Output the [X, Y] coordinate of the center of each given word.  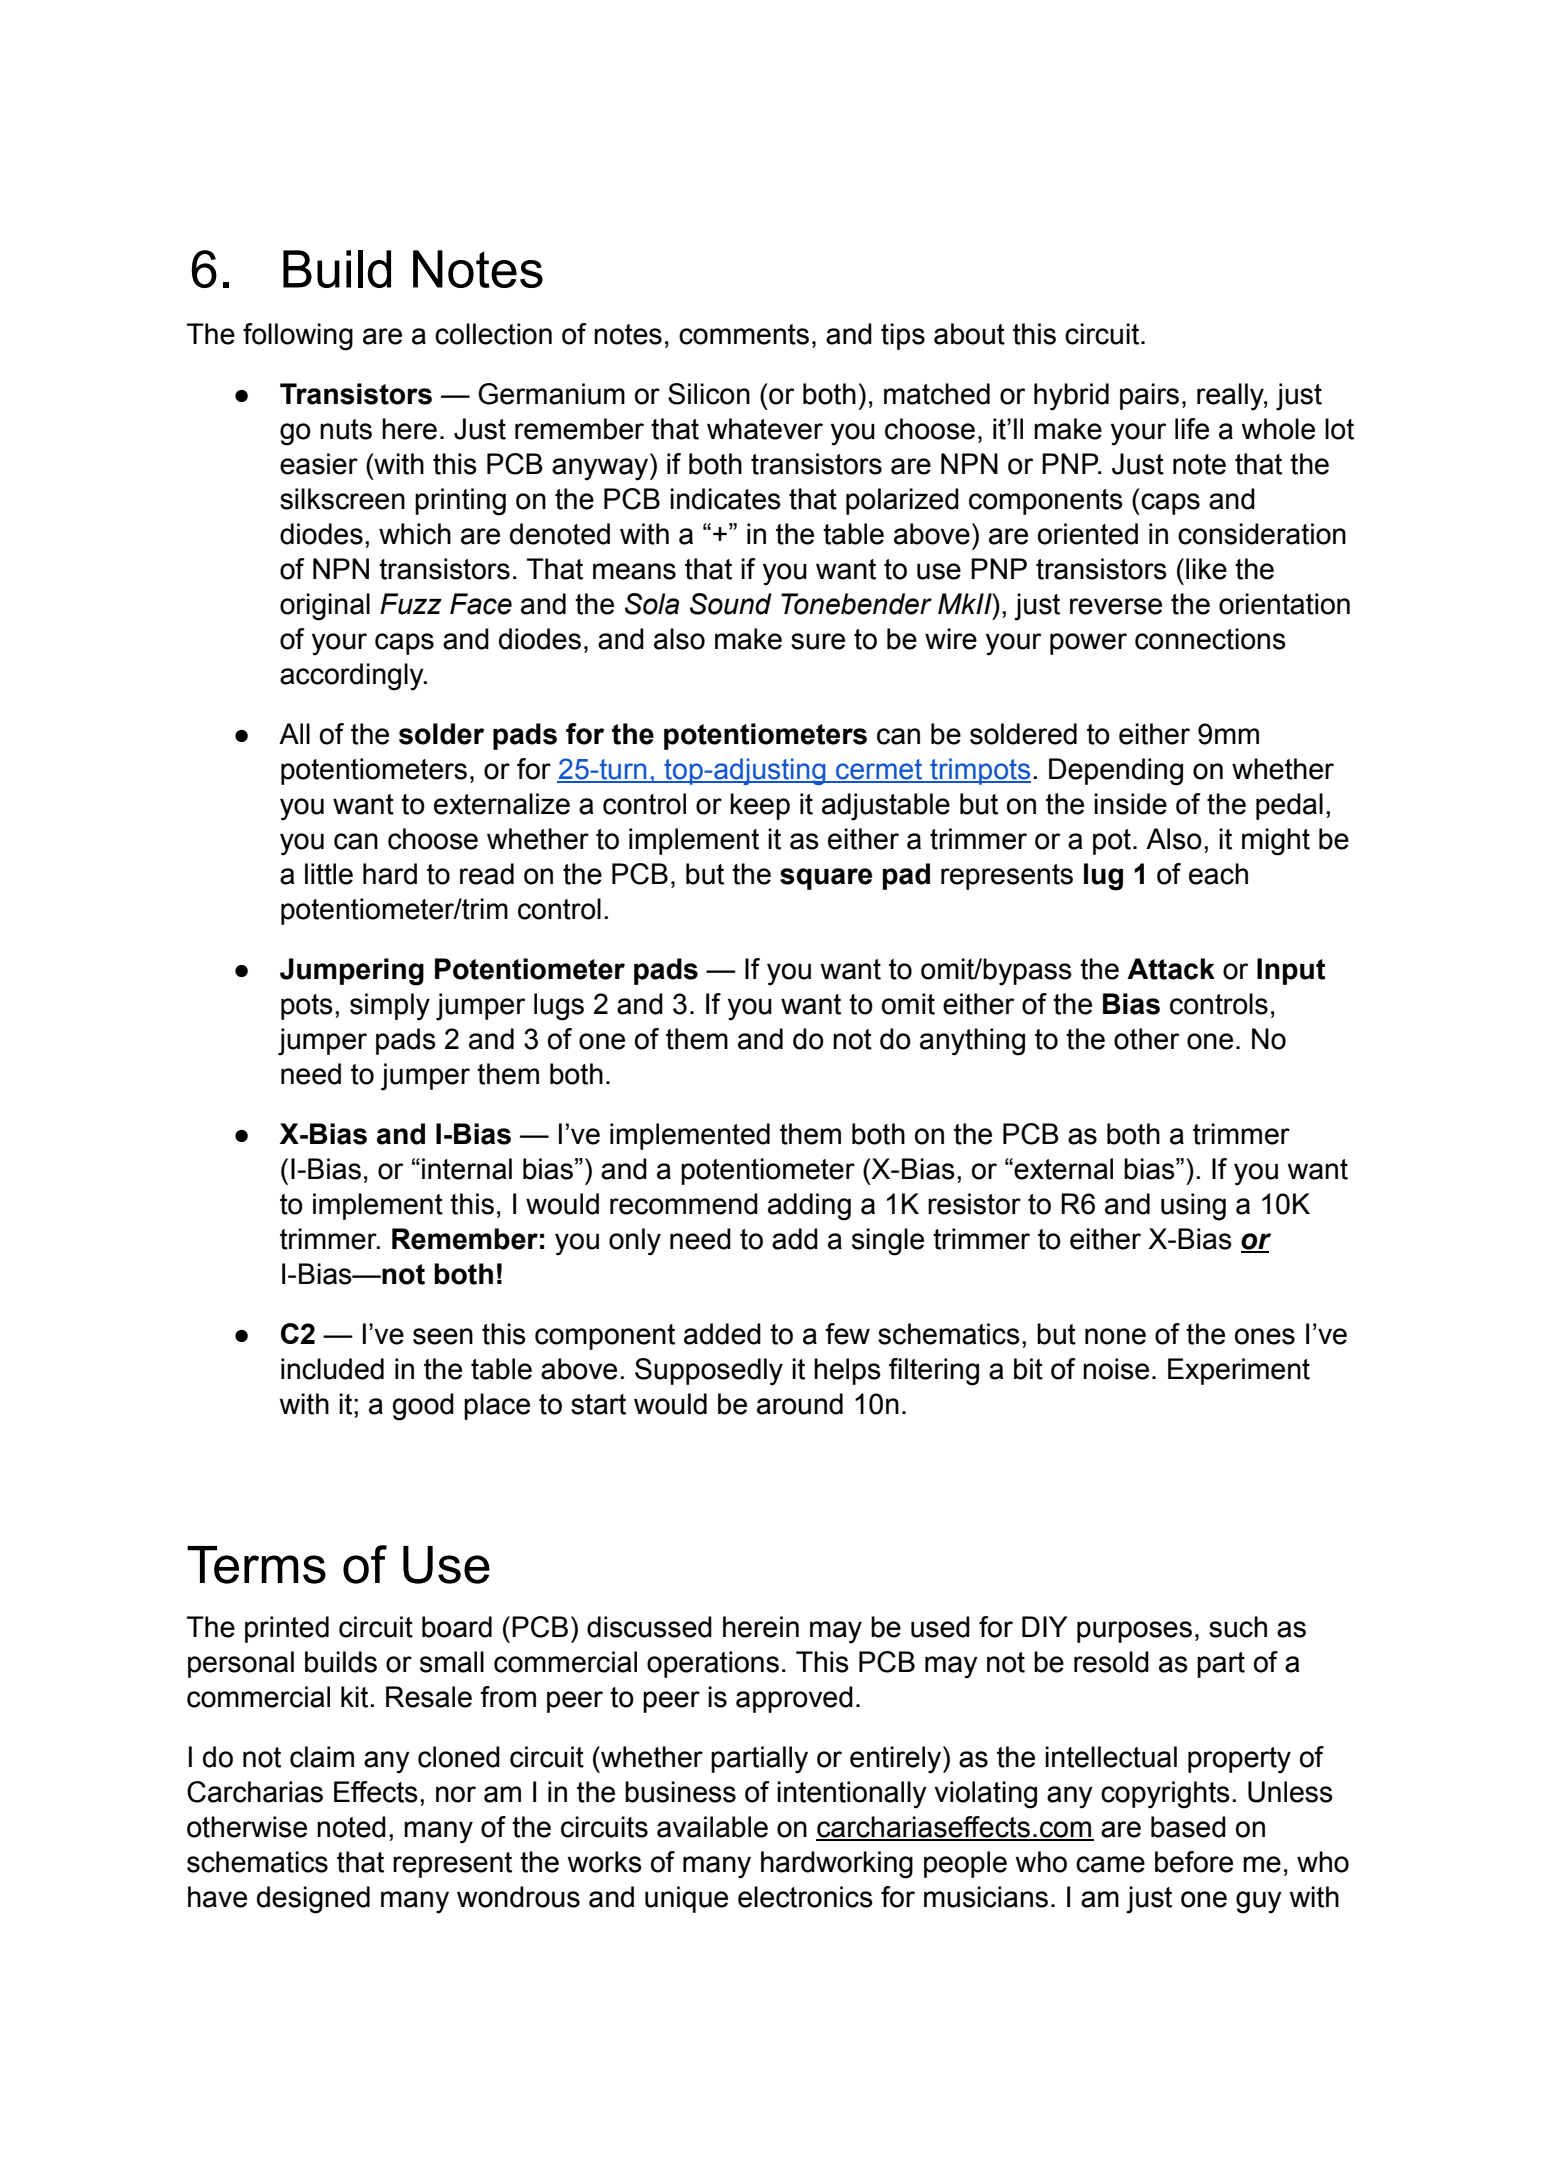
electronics [805, 1897]
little [329, 874]
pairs [1149, 396]
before [1194, 1862]
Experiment [1239, 1371]
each [1218, 874]
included [332, 1369]
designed [313, 1900]
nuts [346, 429]
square [826, 879]
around [800, 1404]
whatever [765, 429]
